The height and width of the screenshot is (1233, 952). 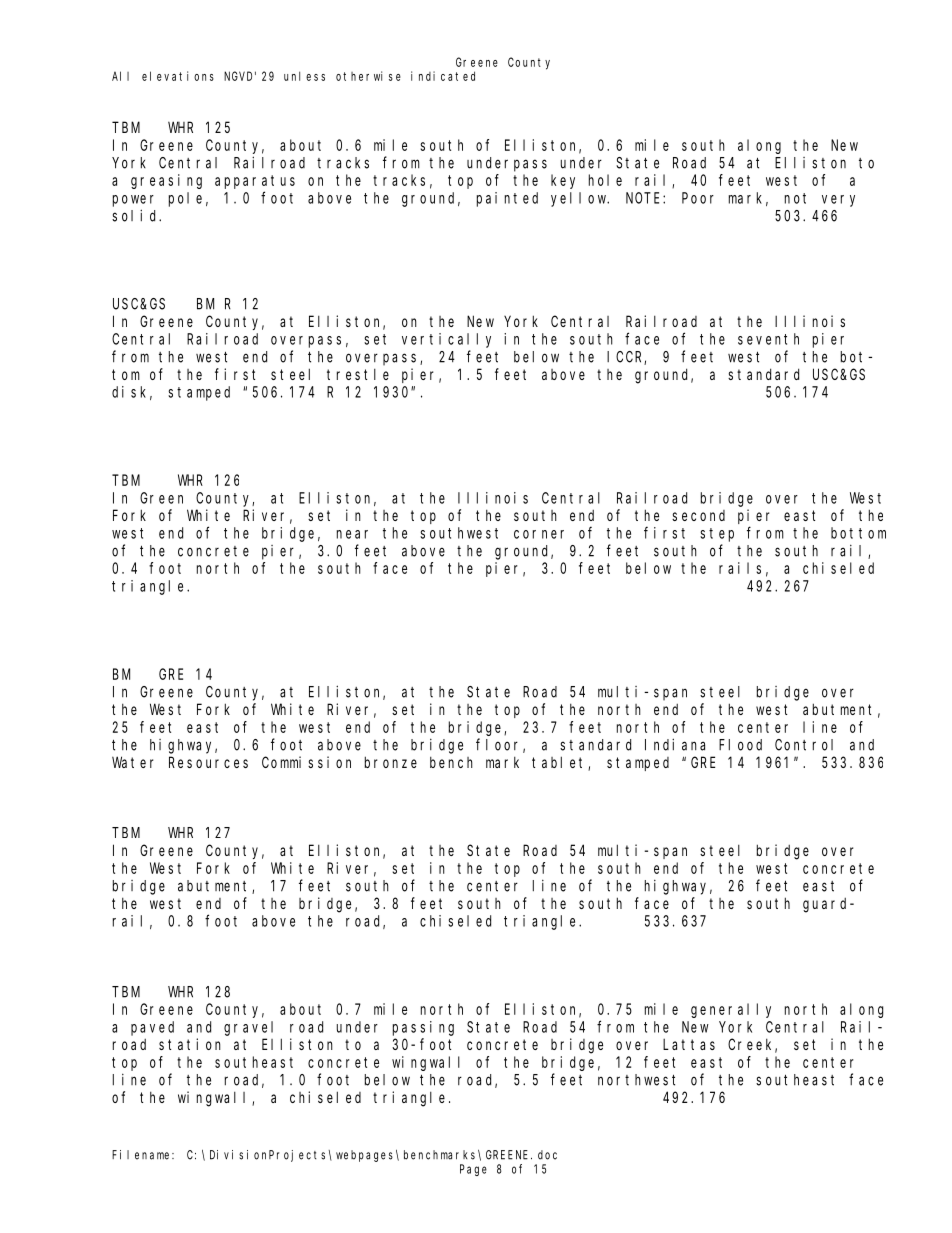 I want to click on bottom, so click(x=858, y=533).
